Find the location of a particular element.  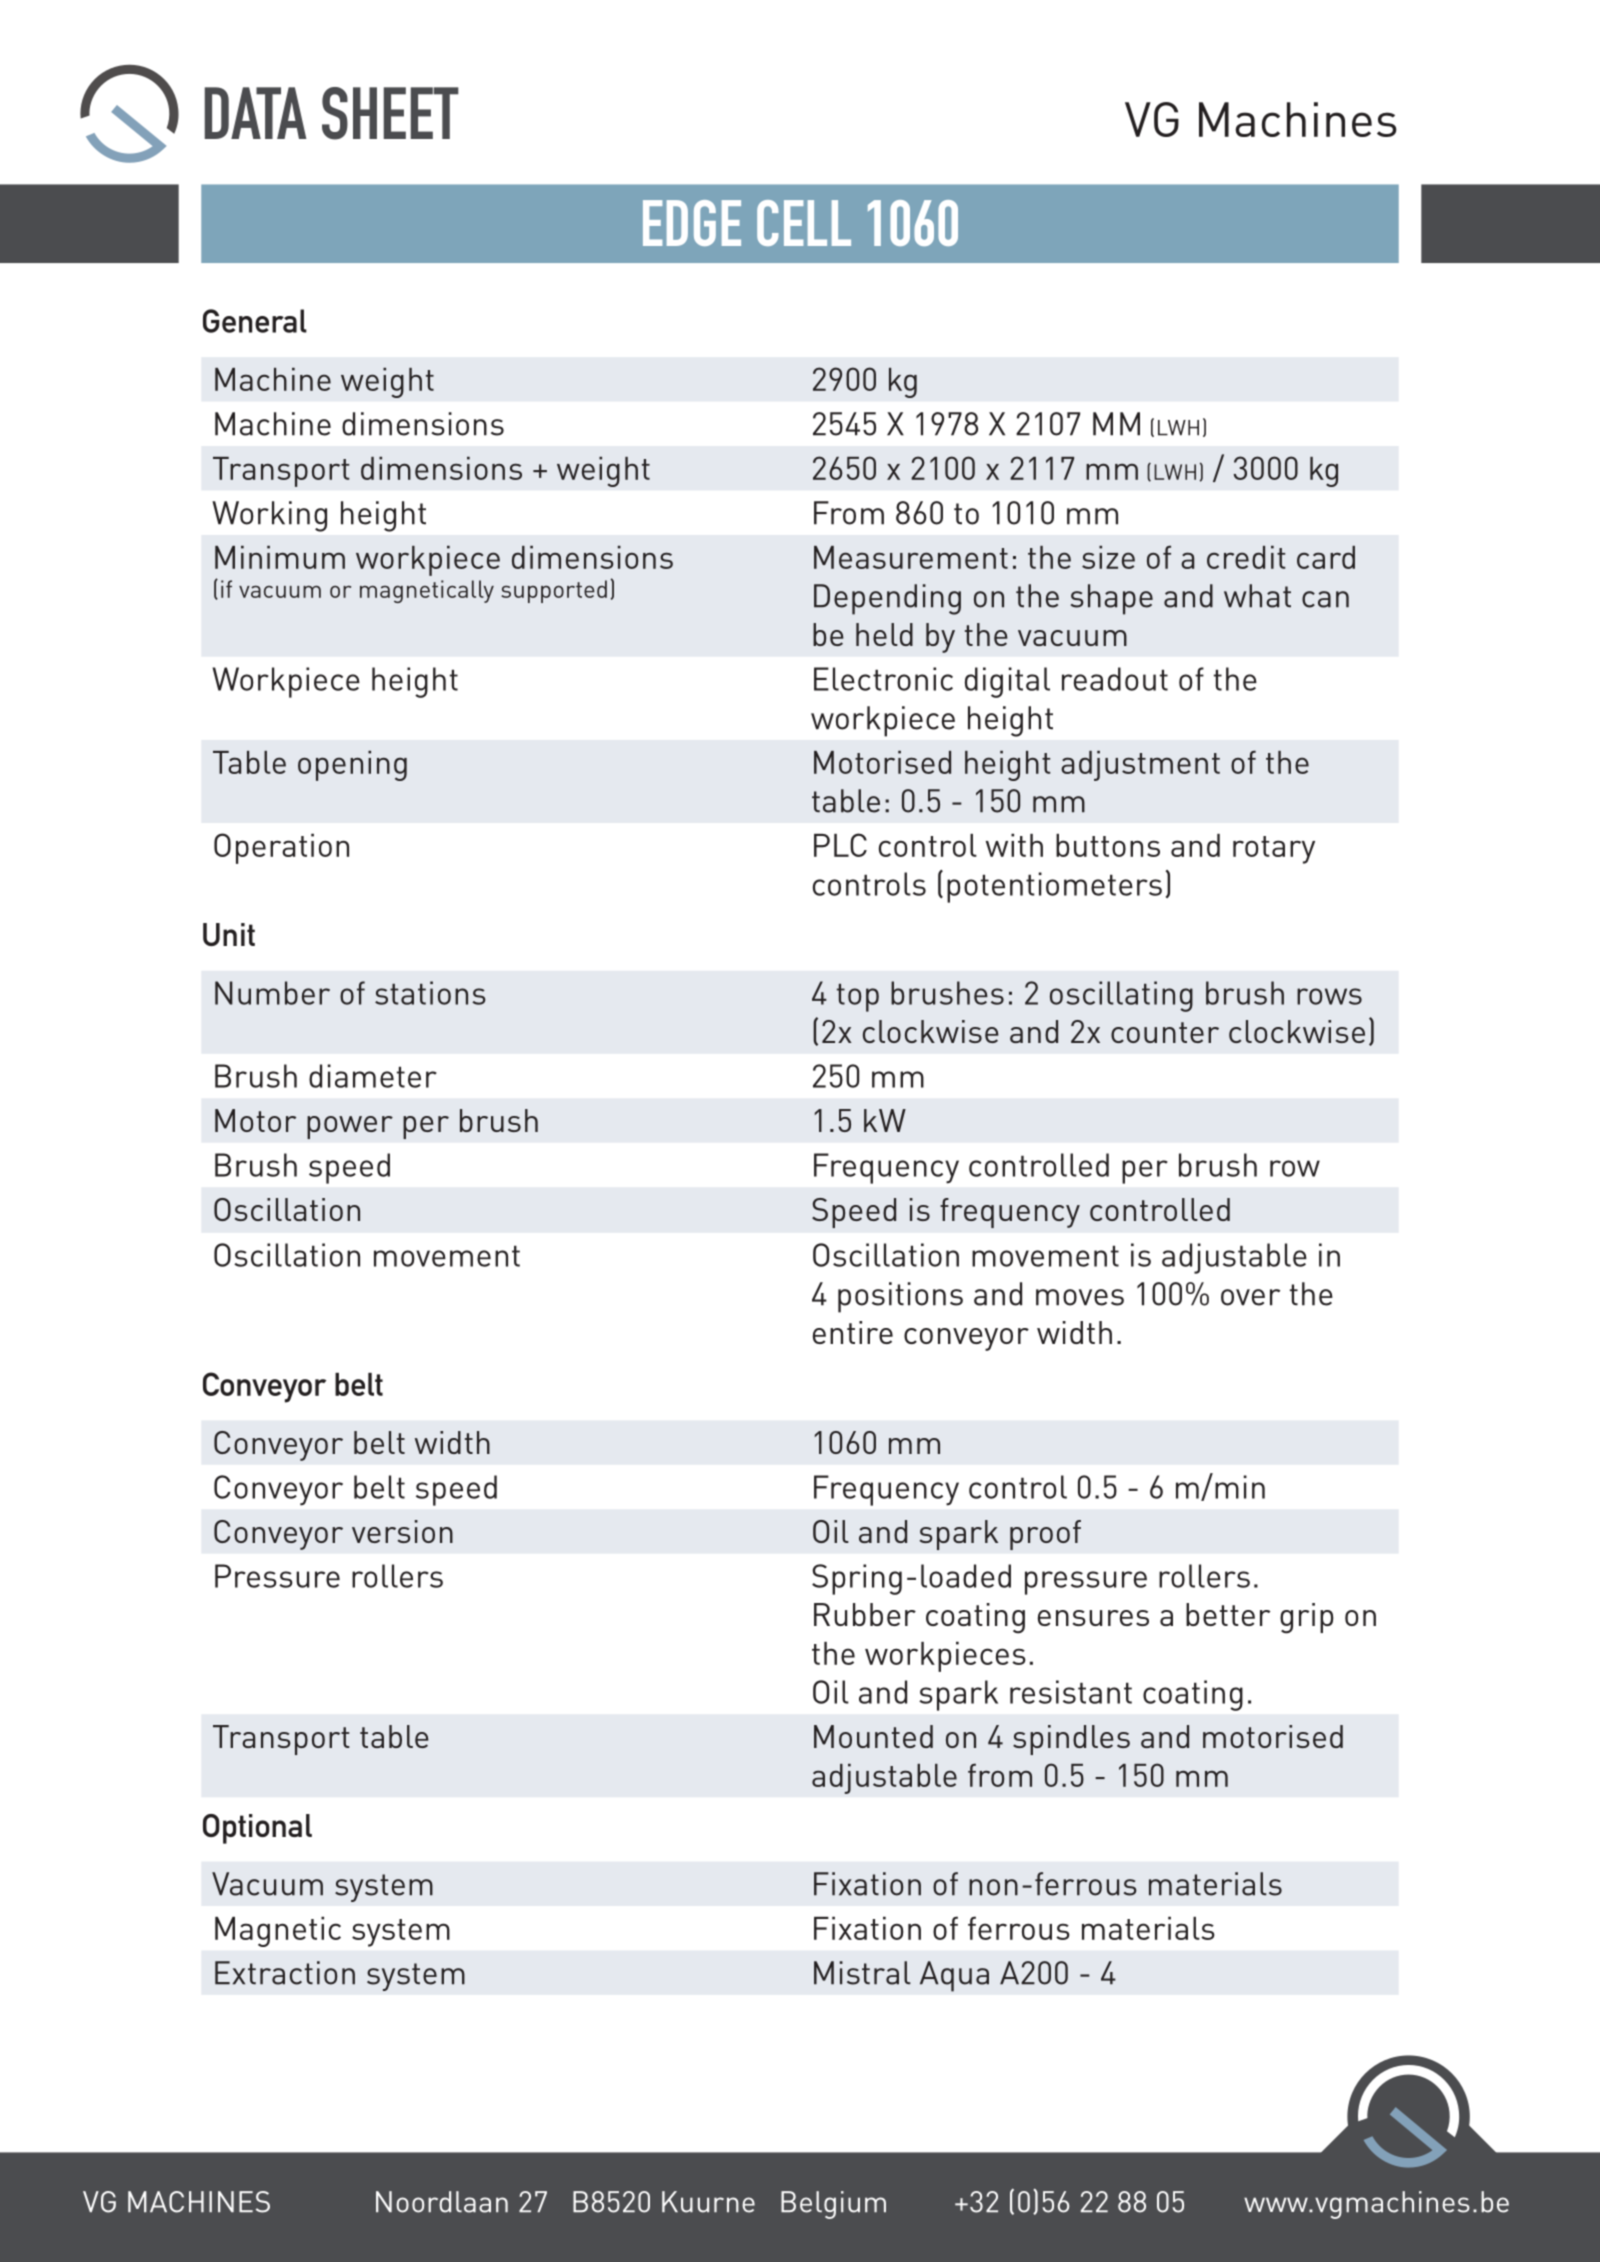

credit is located at coordinates (1246, 557).
